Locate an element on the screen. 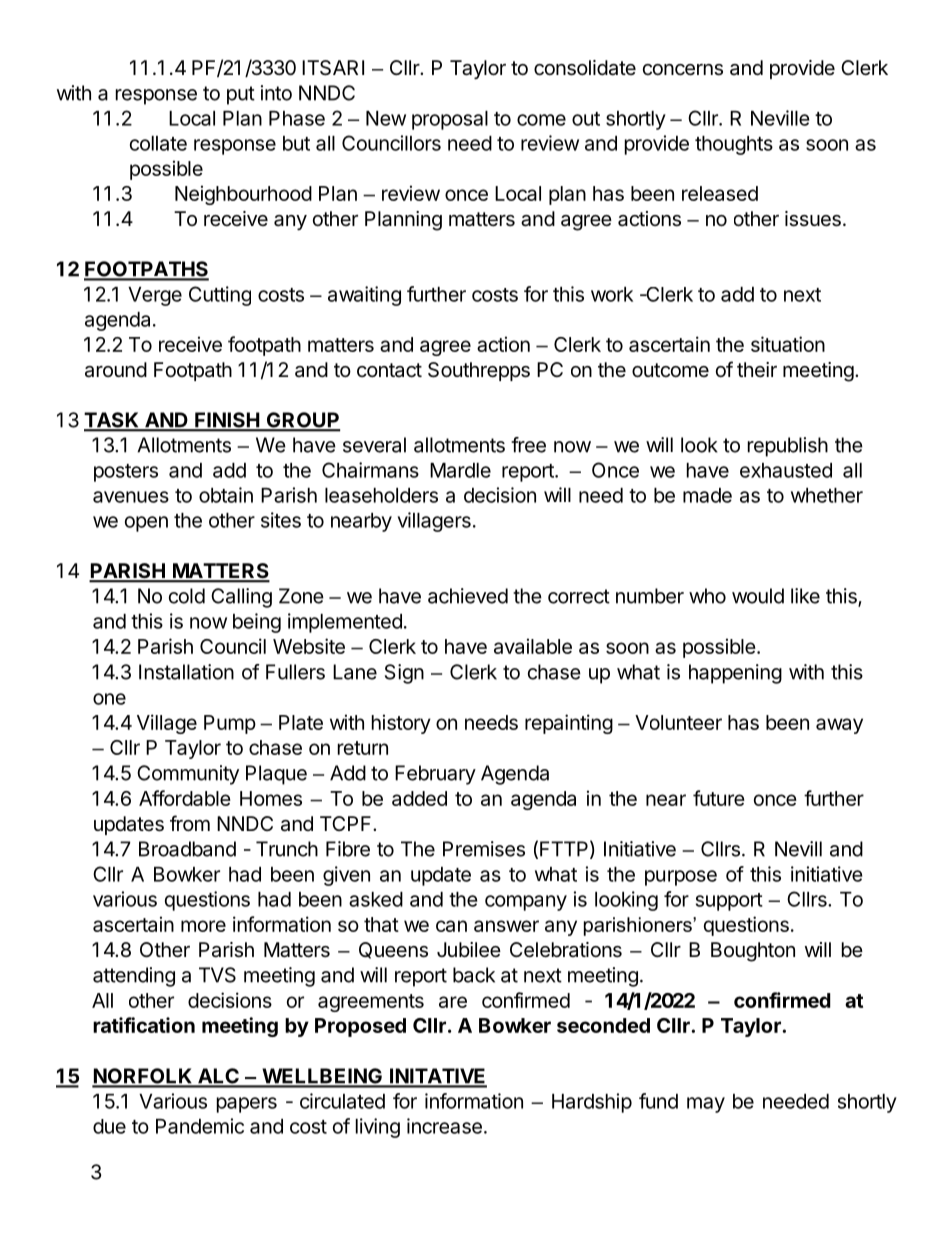 This screenshot has width=952, height=1233. increase is located at coordinates (444, 1126).
